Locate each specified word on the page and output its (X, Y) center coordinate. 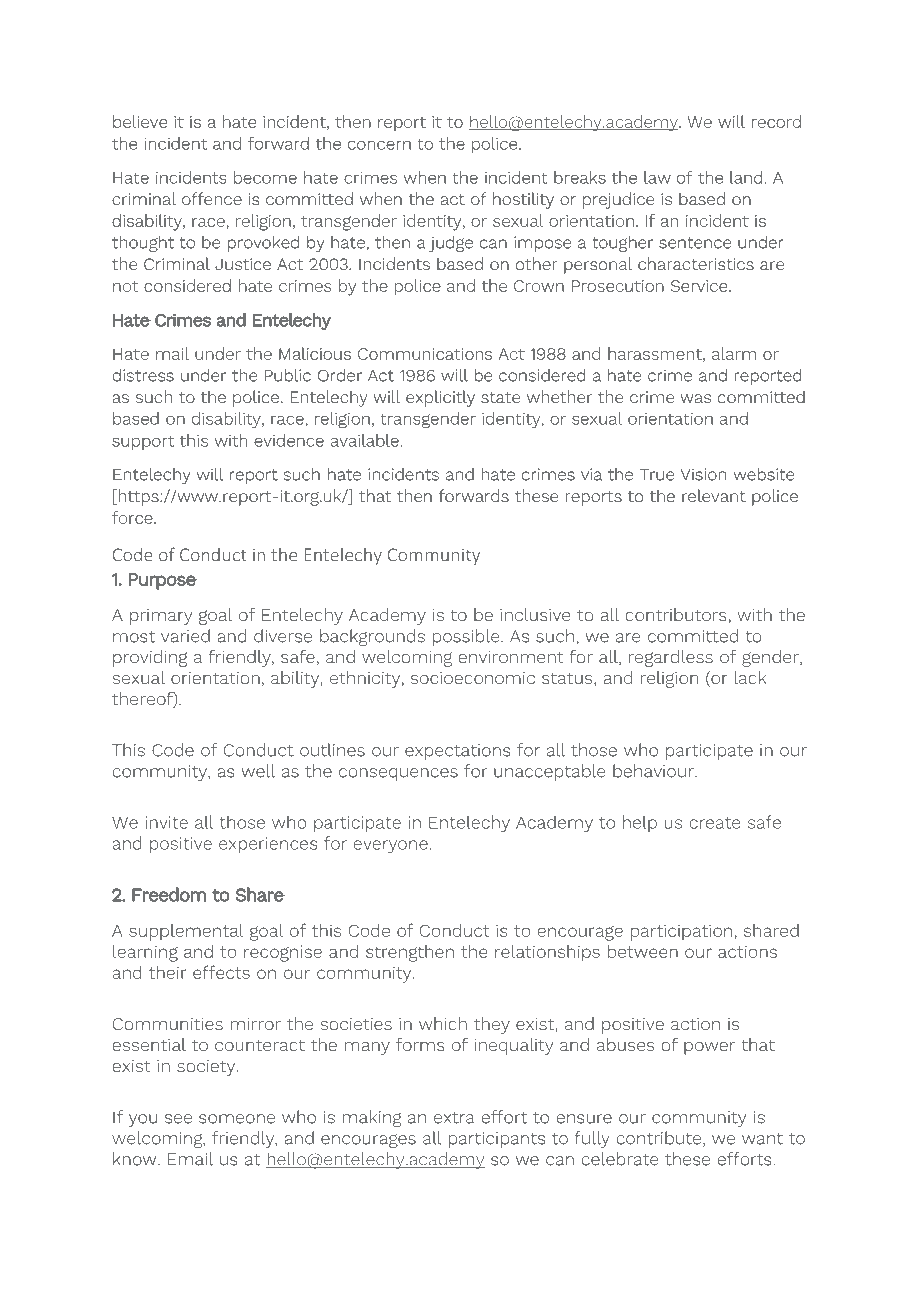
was (695, 398)
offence (212, 198)
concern (379, 145)
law (657, 177)
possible (467, 637)
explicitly (440, 398)
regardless (671, 658)
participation (681, 932)
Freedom (169, 894)
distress (143, 375)
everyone (391, 846)
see (178, 1119)
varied (185, 636)
